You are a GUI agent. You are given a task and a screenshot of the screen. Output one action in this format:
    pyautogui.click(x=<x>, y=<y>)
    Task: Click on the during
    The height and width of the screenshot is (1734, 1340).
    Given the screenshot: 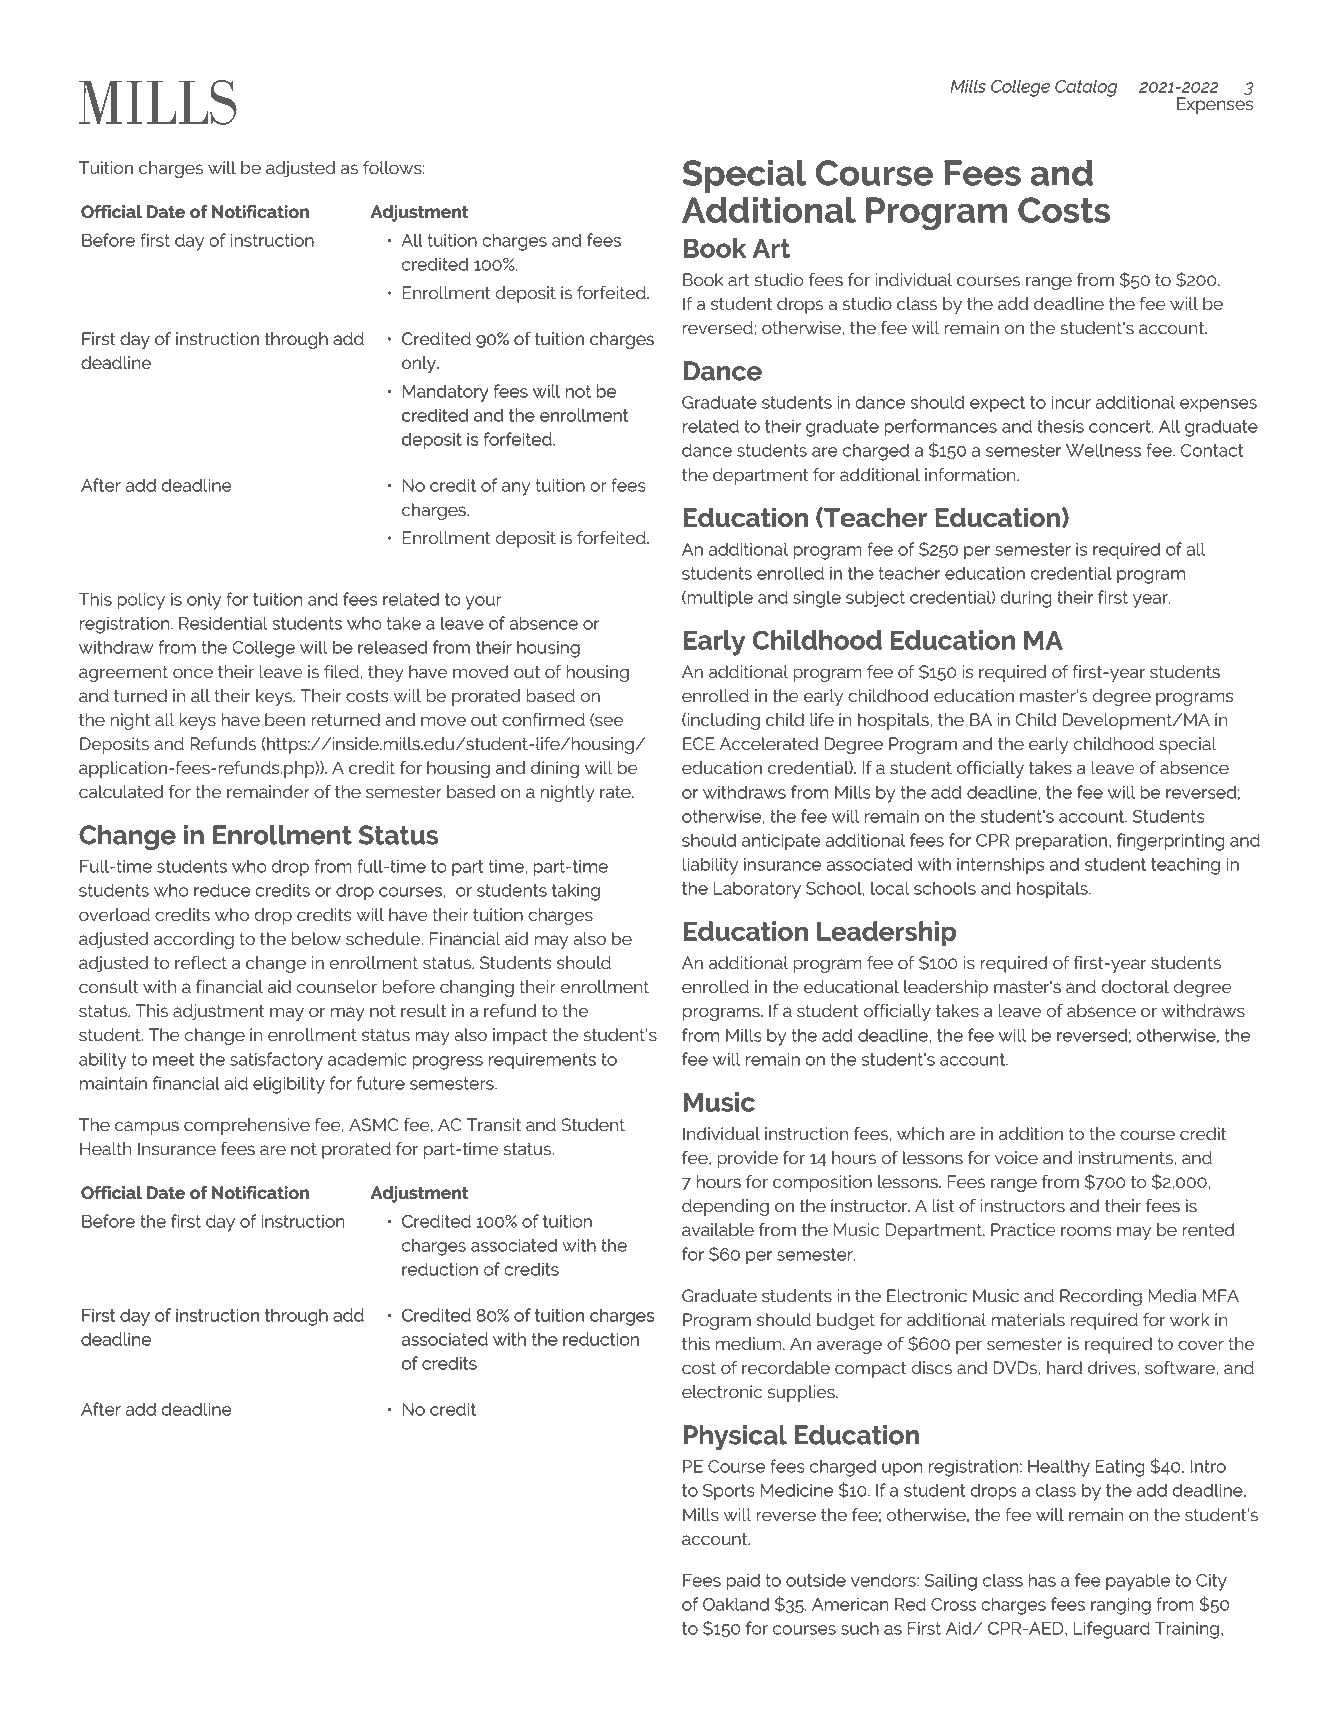 What is the action you would take?
    pyautogui.click(x=1026, y=599)
